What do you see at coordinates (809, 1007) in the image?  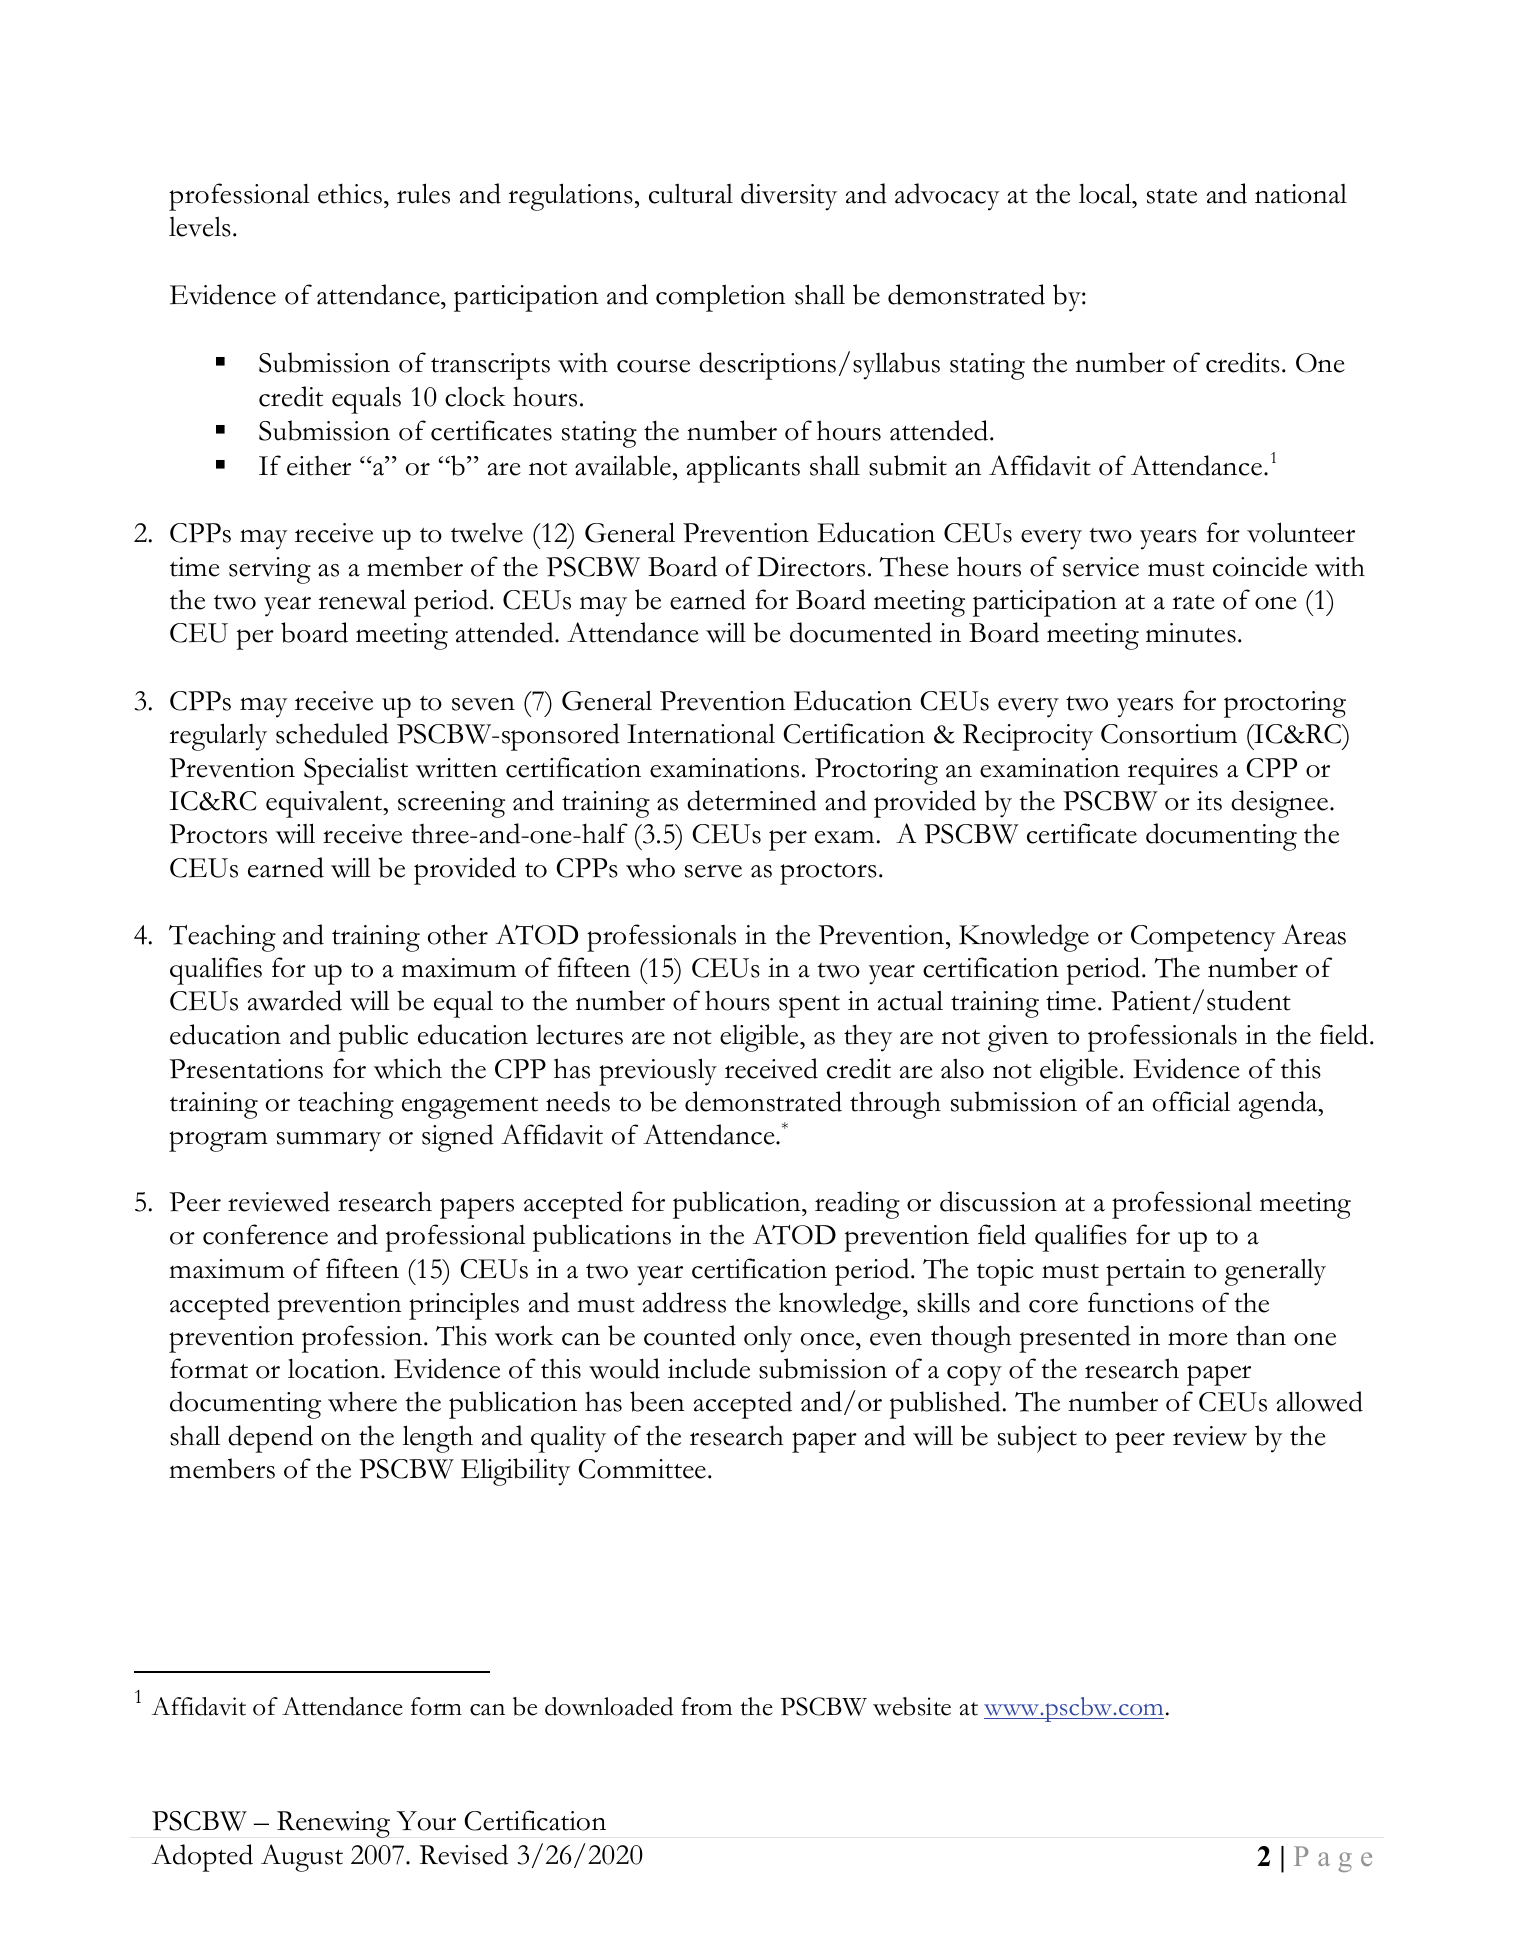 I see `spent` at bounding box center [809, 1007].
